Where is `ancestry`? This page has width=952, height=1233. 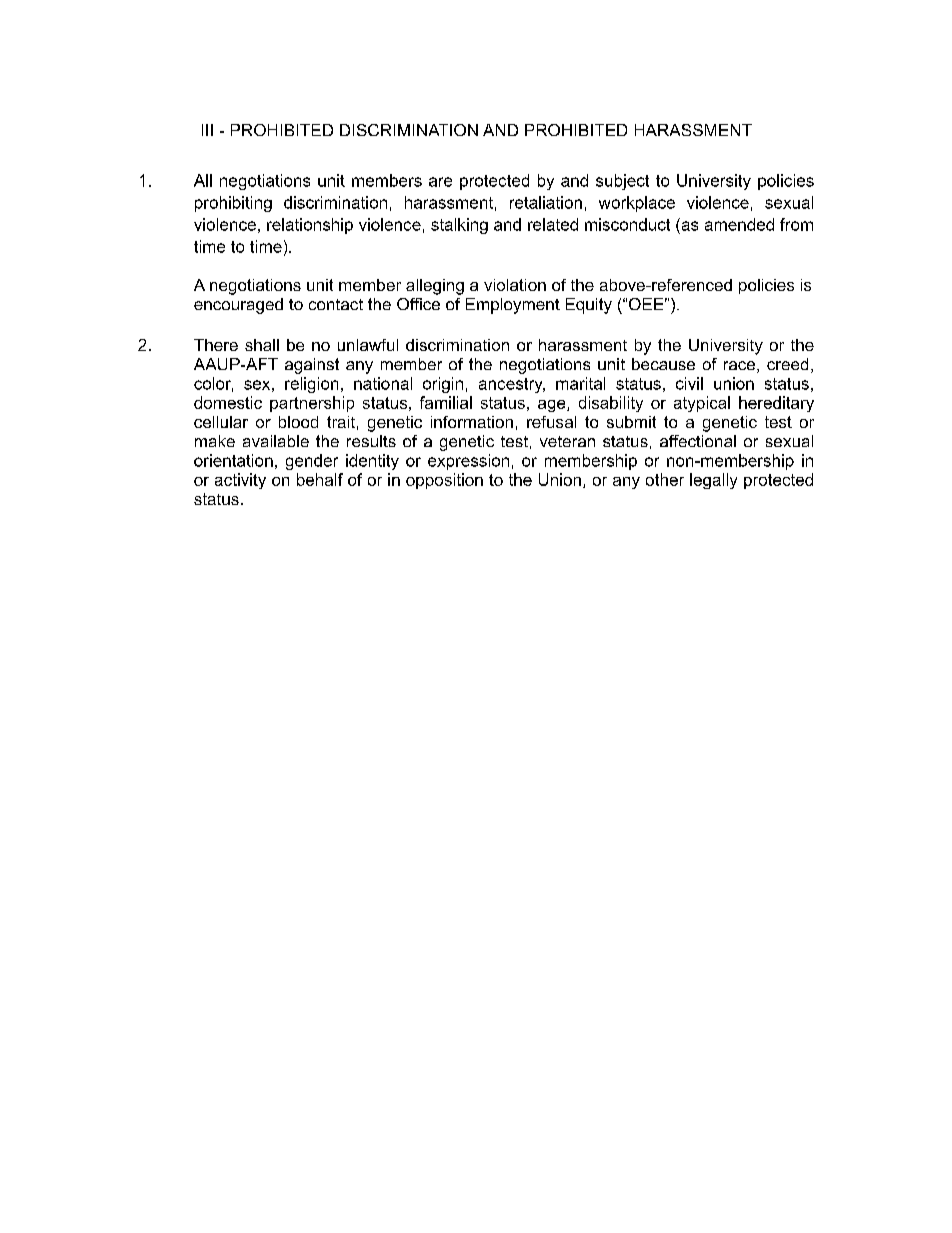 ancestry is located at coordinates (512, 385).
